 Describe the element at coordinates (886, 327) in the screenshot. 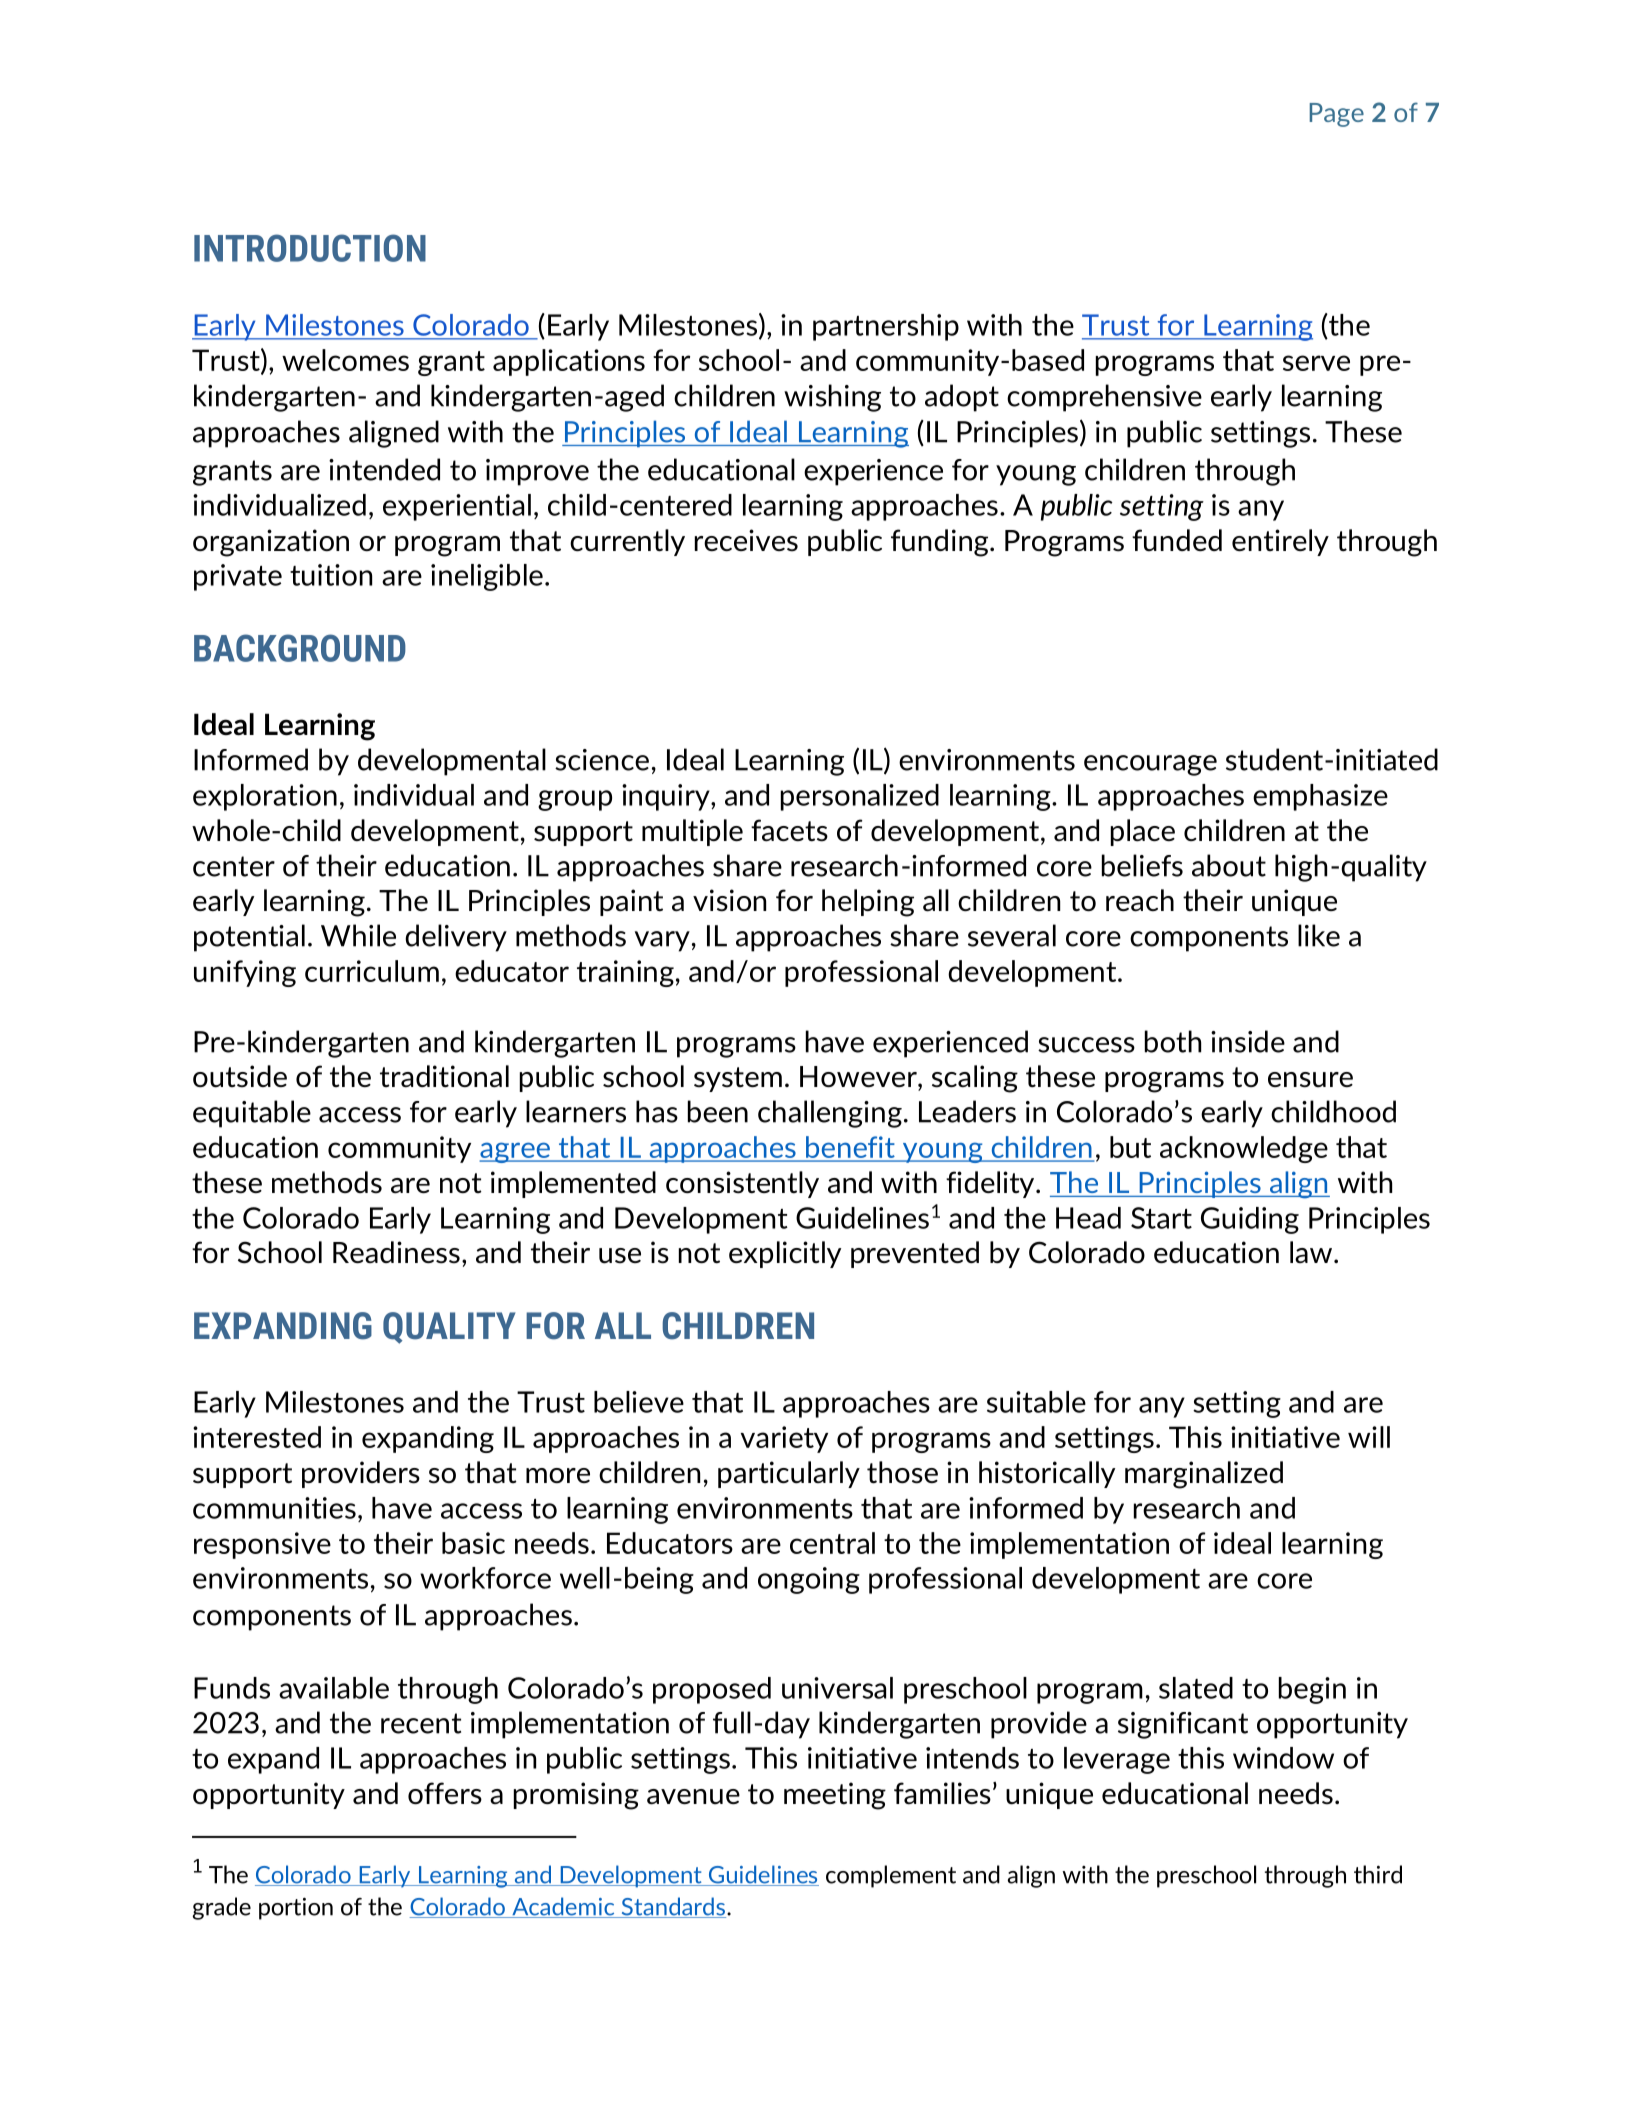

I see `partnership` at that location.
